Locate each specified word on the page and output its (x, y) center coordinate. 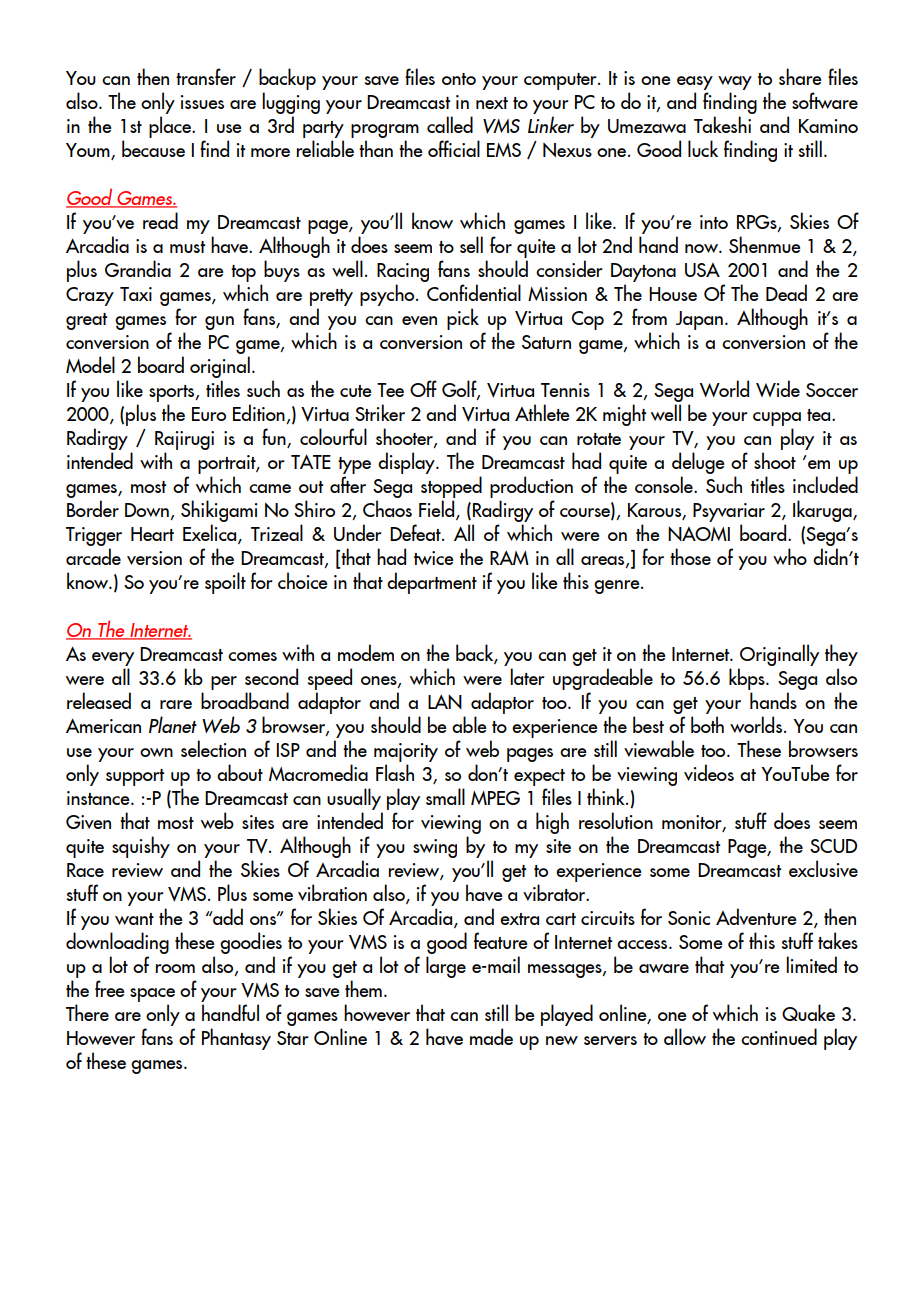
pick (463, 319)
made (491, 1036)
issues (202, 102)
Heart (152, 534)
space (152, 996)
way (735, 84)
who (790, 556)
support (135, 777)
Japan (699, 320)
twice (434, 558)
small (445, 796)
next (492, 103)
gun (219, 323)
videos (709, 772)
